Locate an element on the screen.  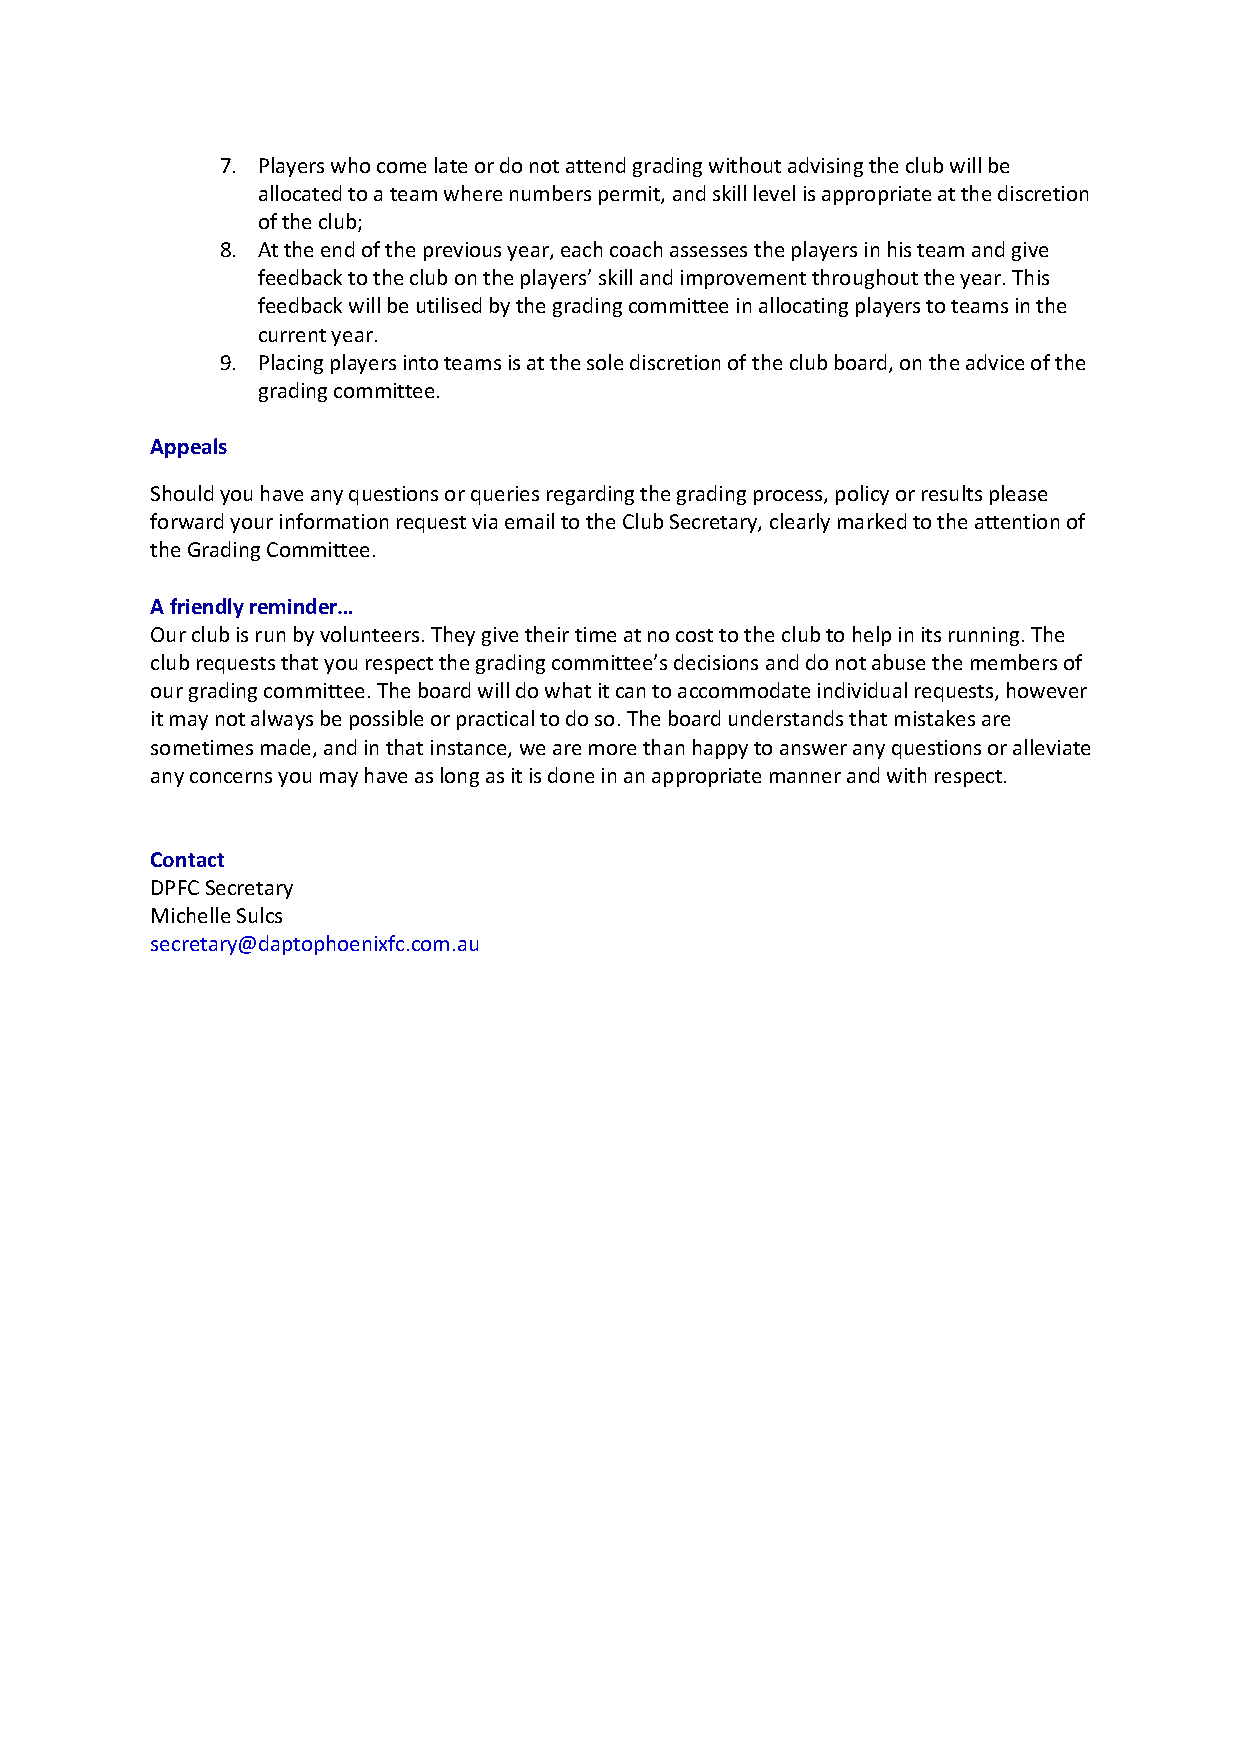
allocated is located at coordinates (300, 193).
